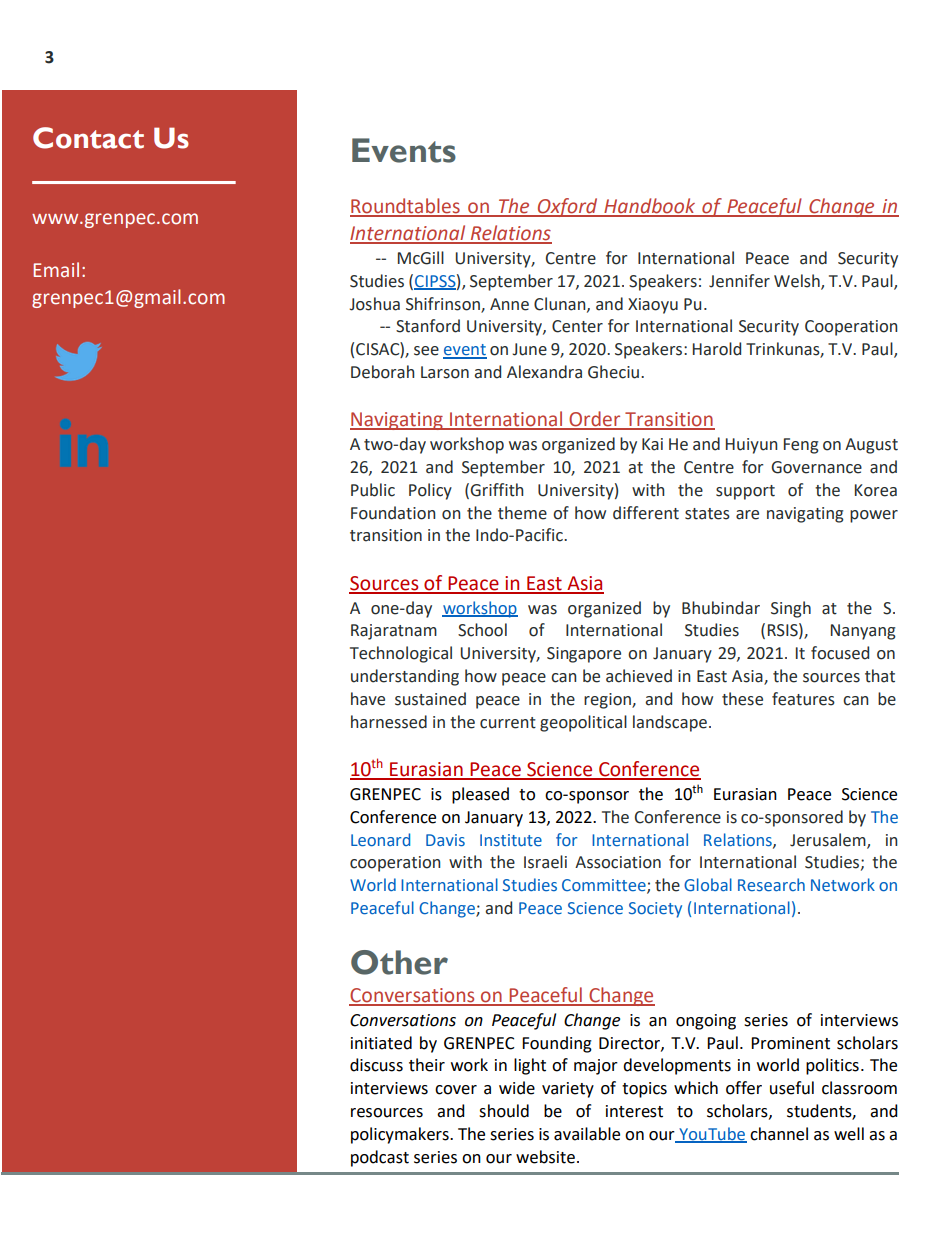 This page has height=1233, width=952. Describe the element at coordinates (88, 138) in the page. I see `Contact` at that location.
